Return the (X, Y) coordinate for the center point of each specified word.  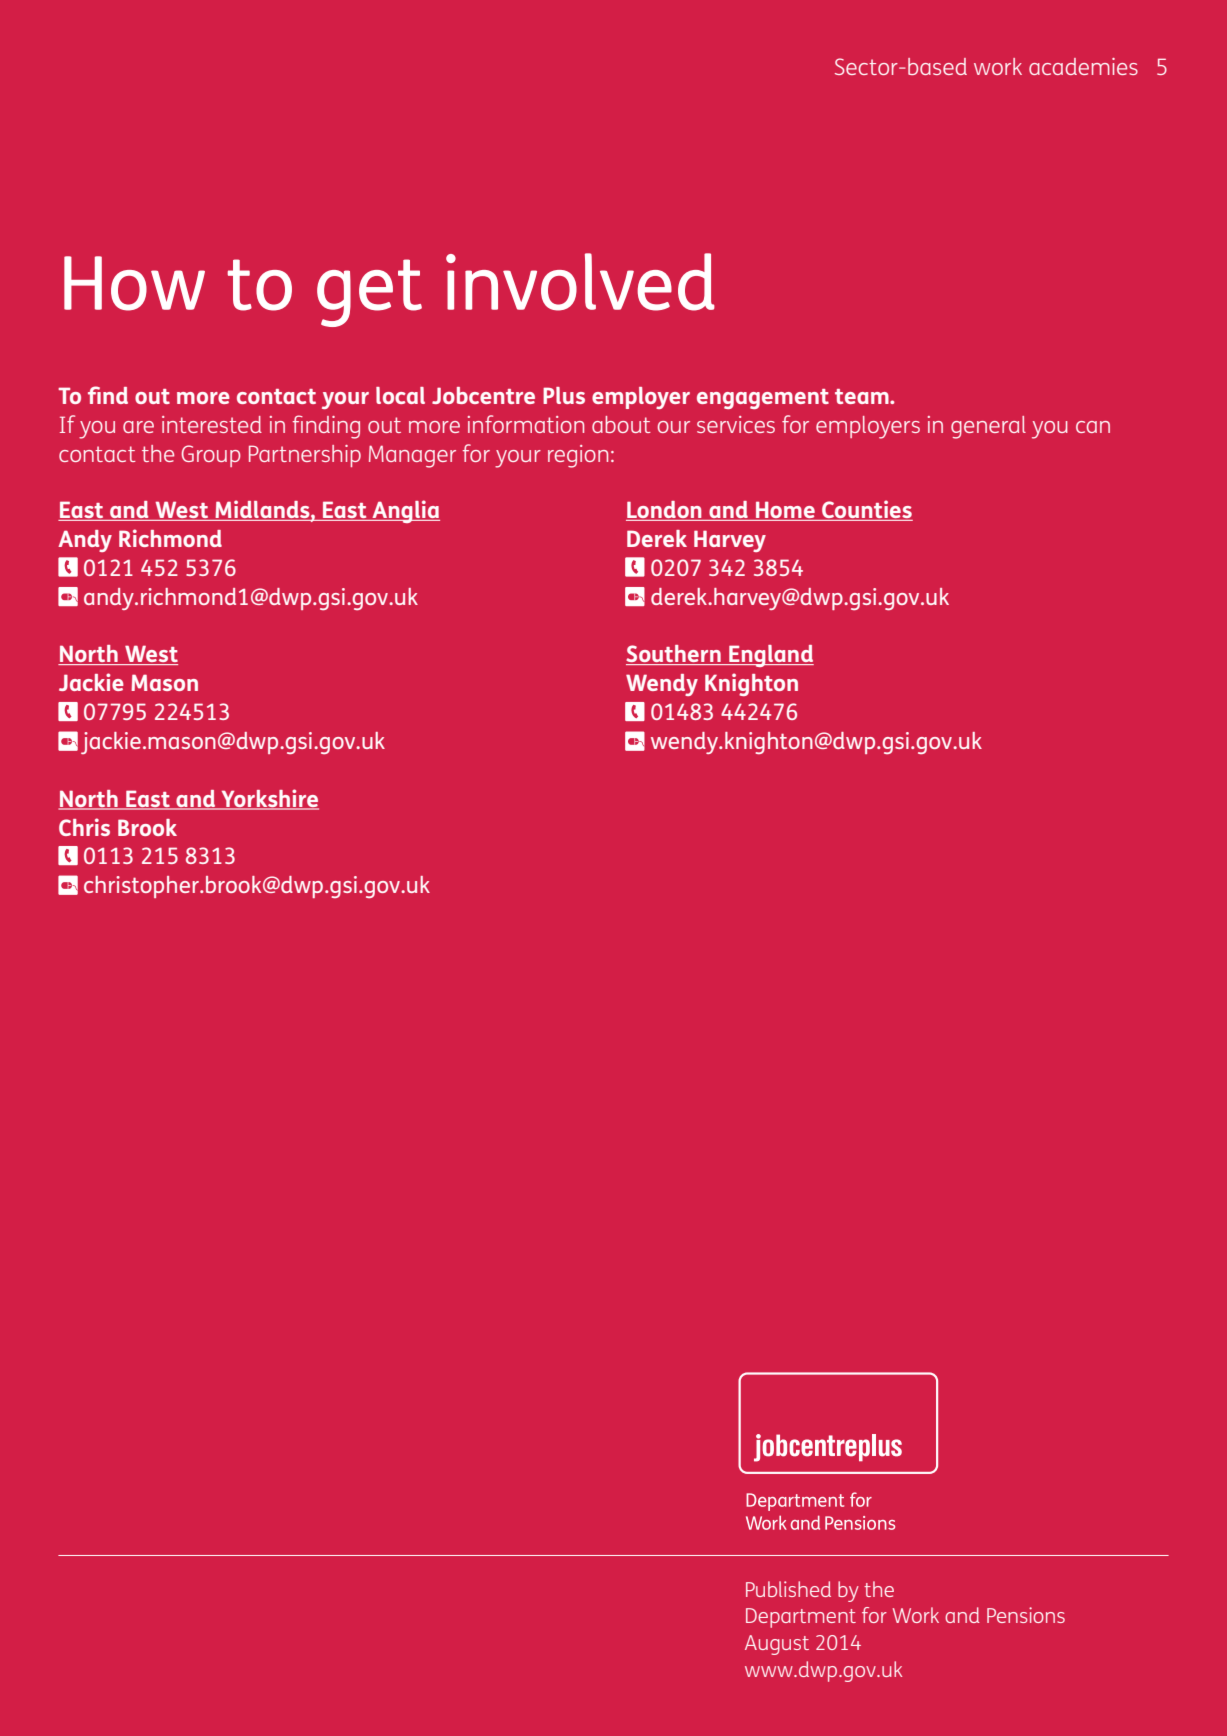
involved (580, 282)
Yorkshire (269, 799)
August (777, 1645)
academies (1083, 66)
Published (788, 1589)
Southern (674, 655)
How (134, 283)
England (770, 656)
